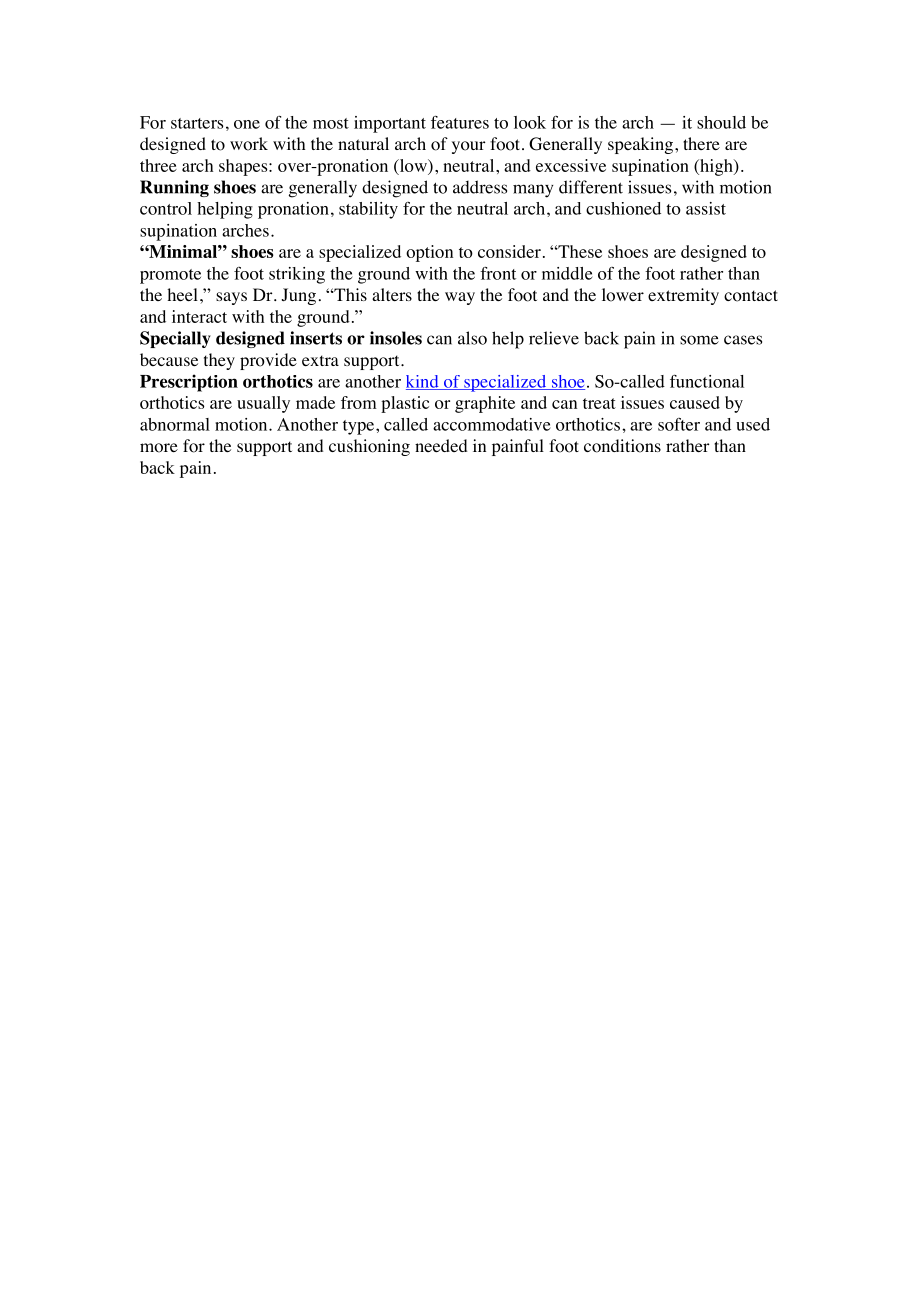 The height and width of the image is (1308, 924). What do you see at coordinates (175, 339) in the image?
I see `Specially` at bounding box center [175, 339].
